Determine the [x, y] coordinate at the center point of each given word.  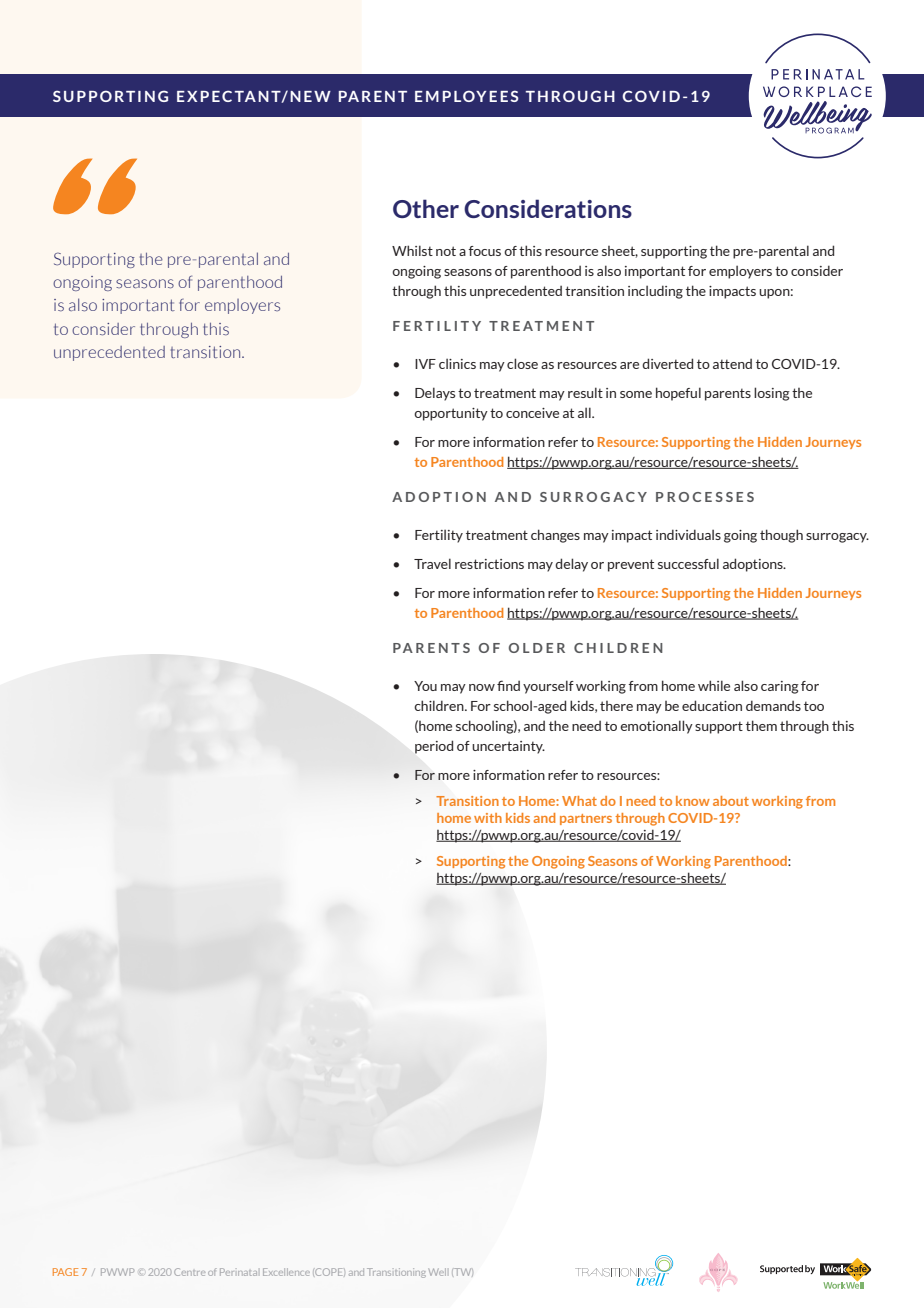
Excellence [286, 1272]
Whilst [412, 250]
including [655, 292]
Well [437, 1272]
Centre [189, 1272]
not [446, 251]
